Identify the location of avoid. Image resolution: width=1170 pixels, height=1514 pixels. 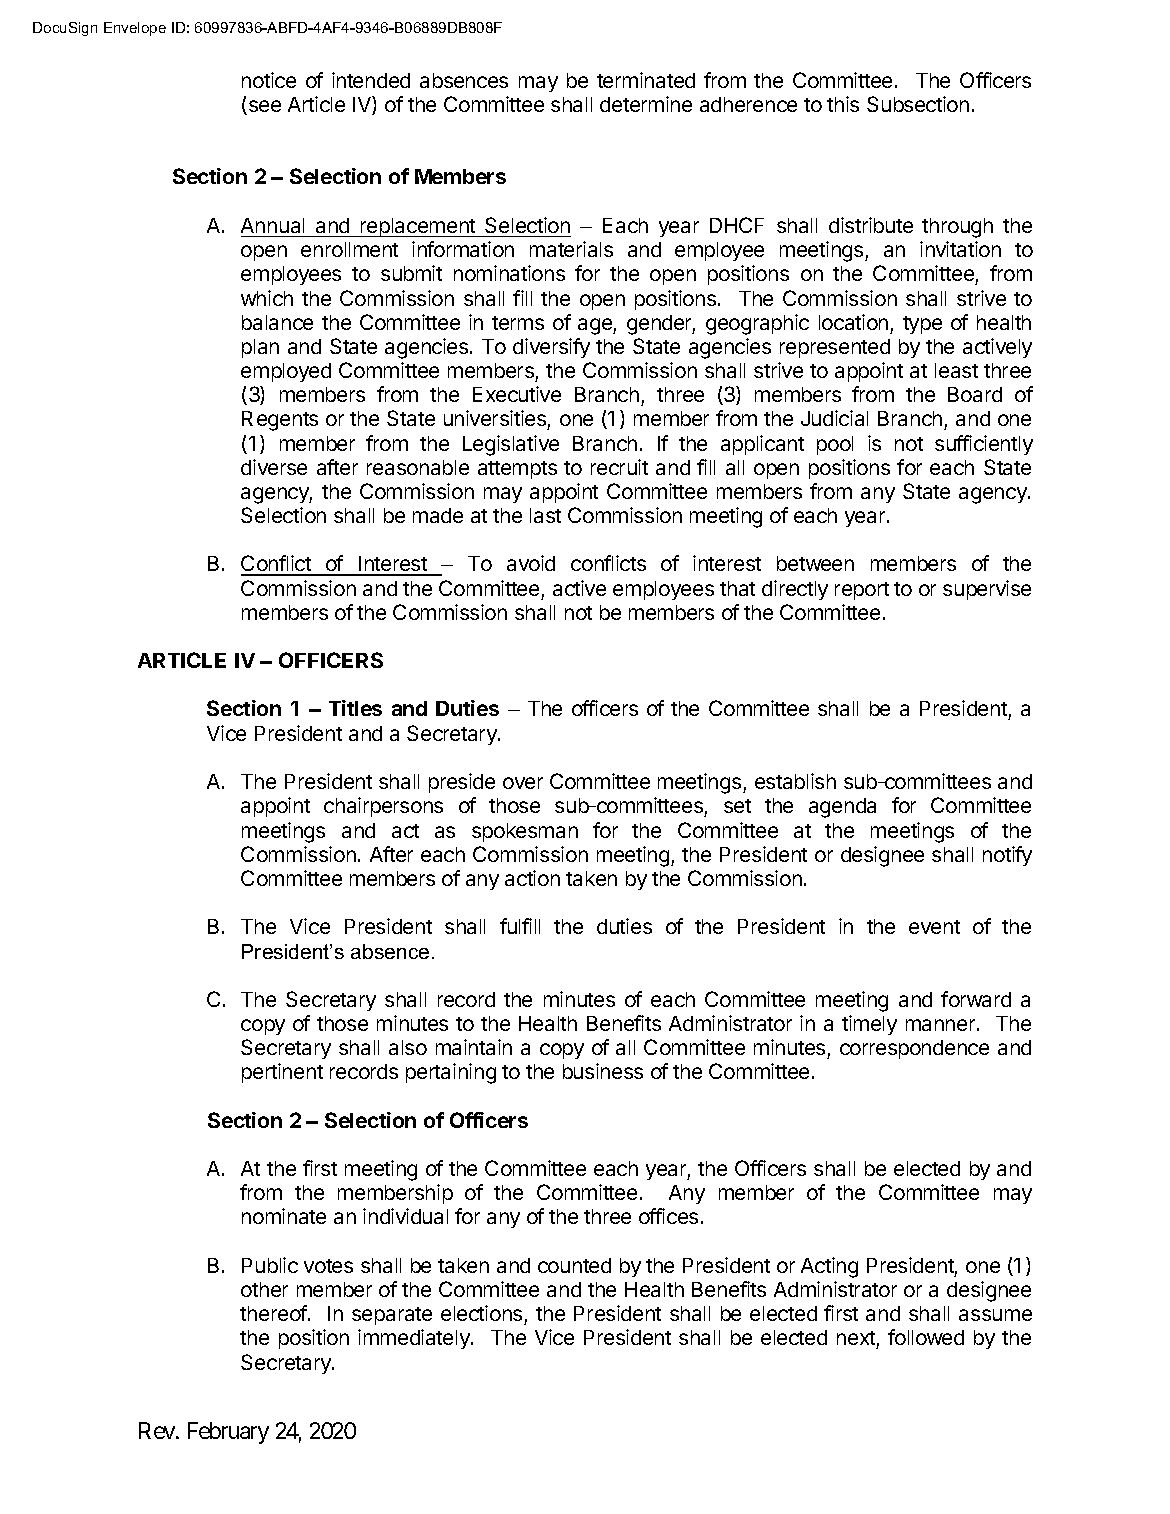
(531, 563).
